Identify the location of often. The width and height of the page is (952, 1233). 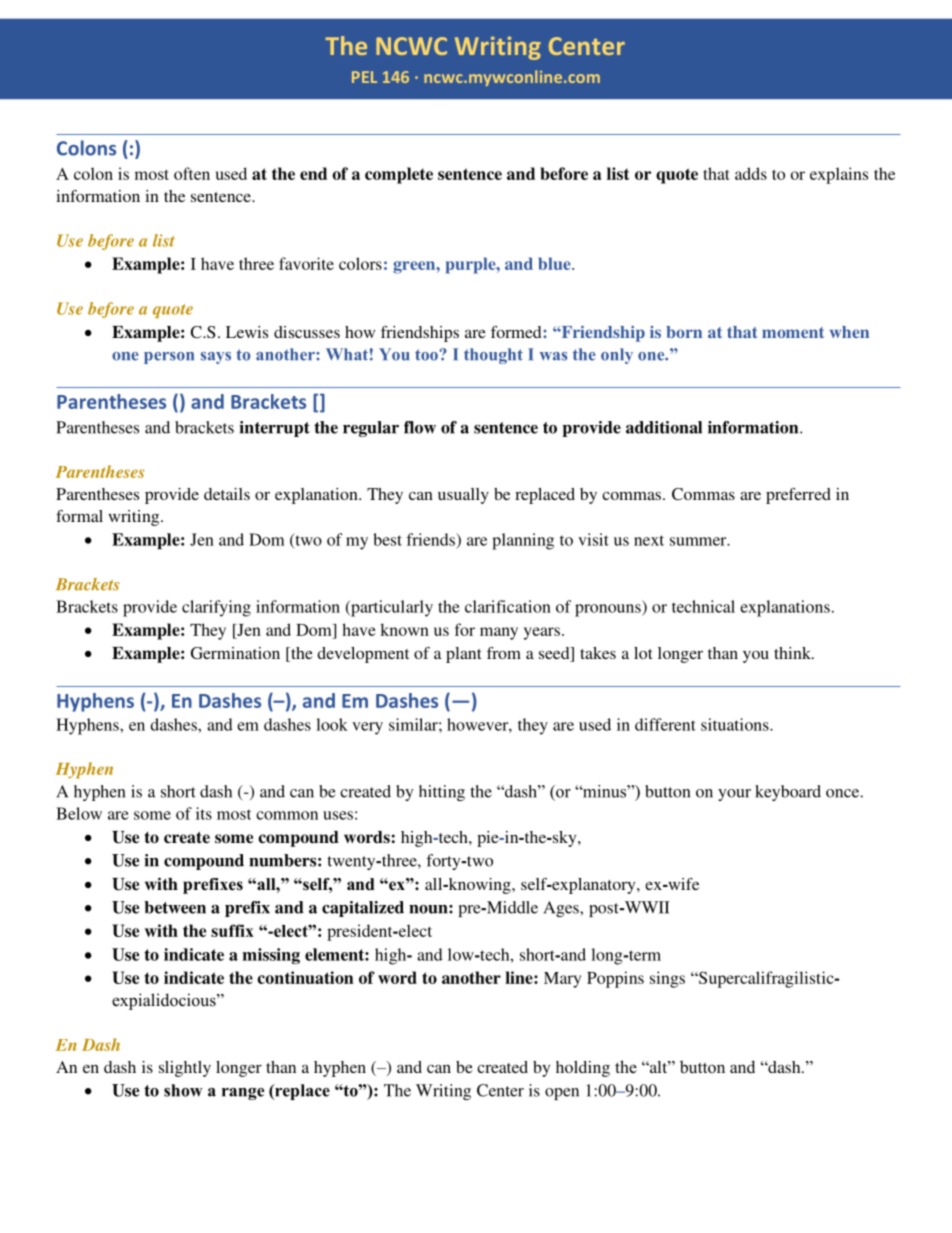
(192, 173).
